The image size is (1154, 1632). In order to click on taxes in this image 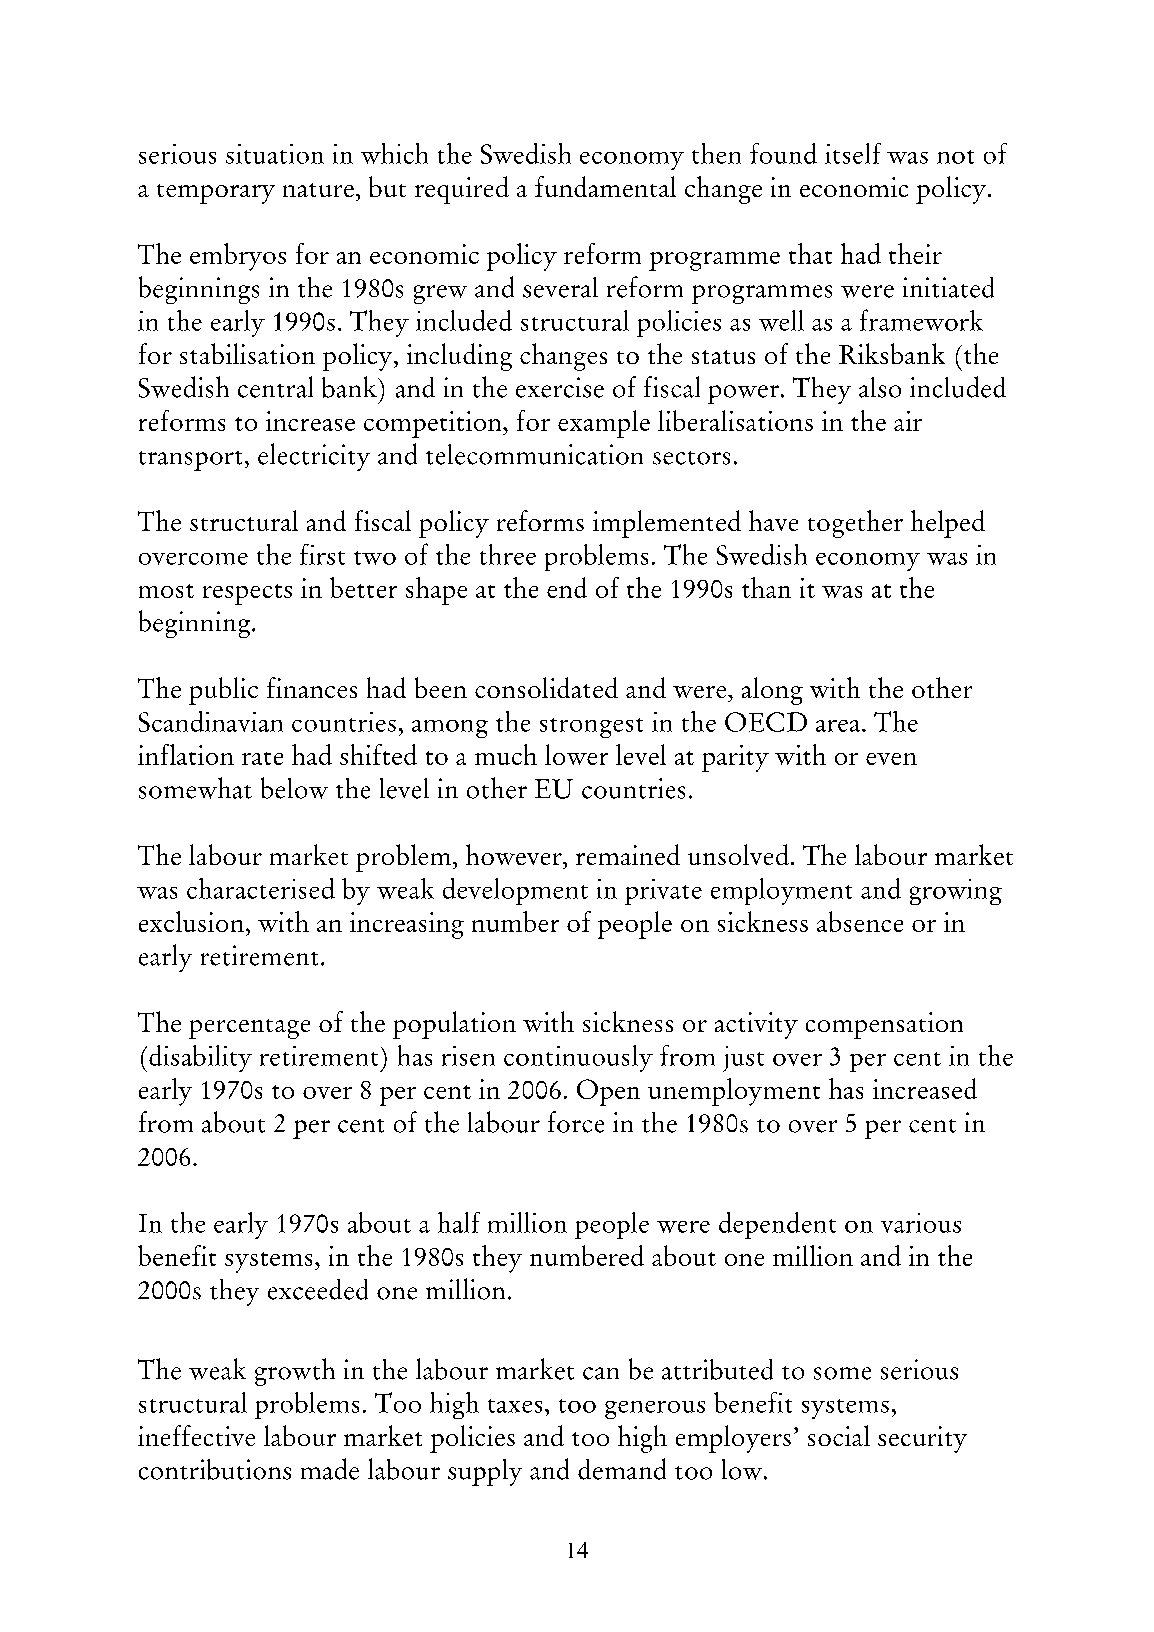, I will do `click(515, 1406)`.
